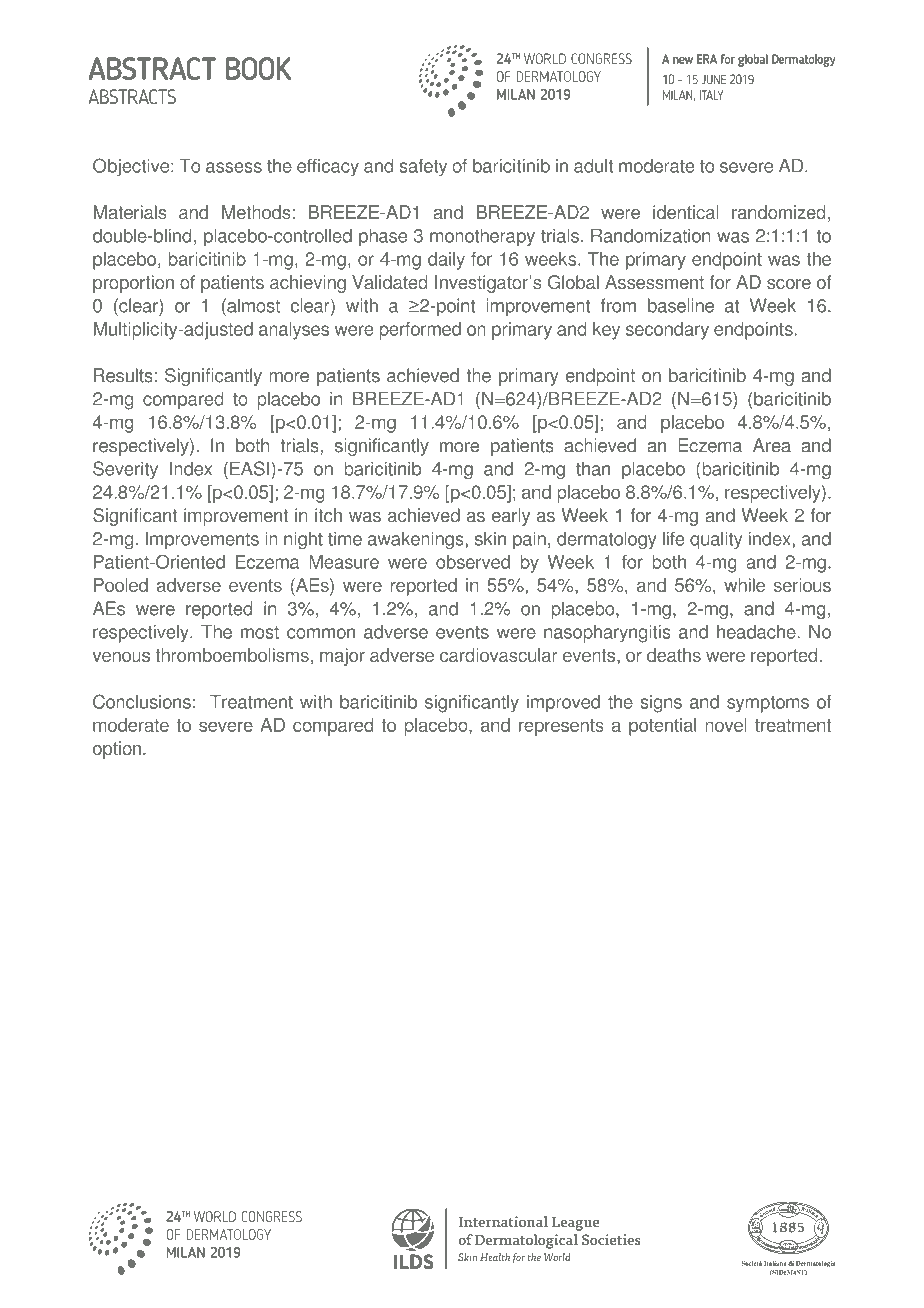  I want to click on performed, so click(420, 331).
